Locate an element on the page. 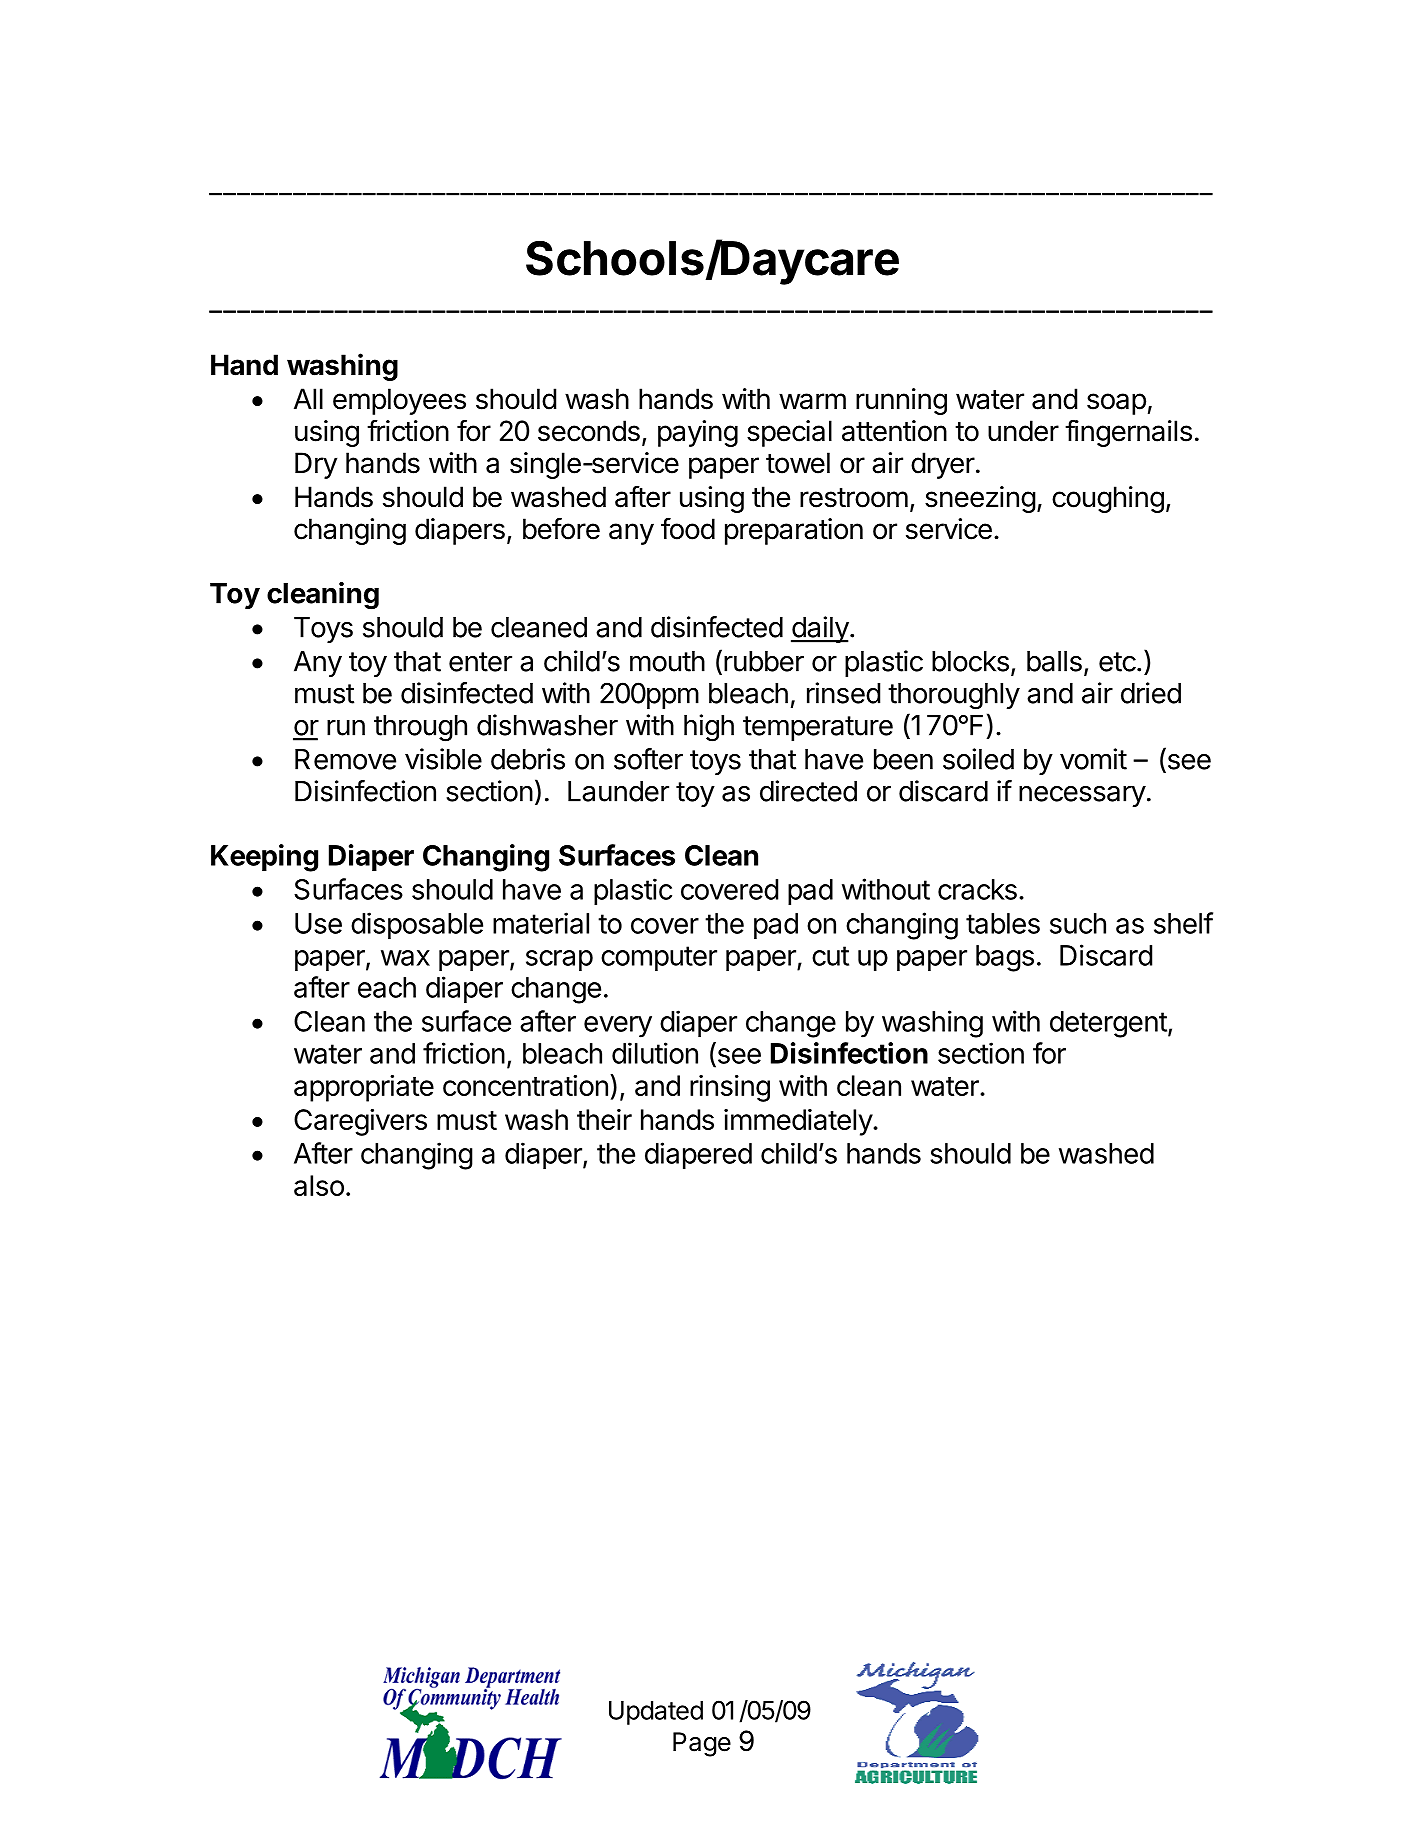 The width and height of the page is (1423, 1841). Page is located at coordinates (702, 1744).
